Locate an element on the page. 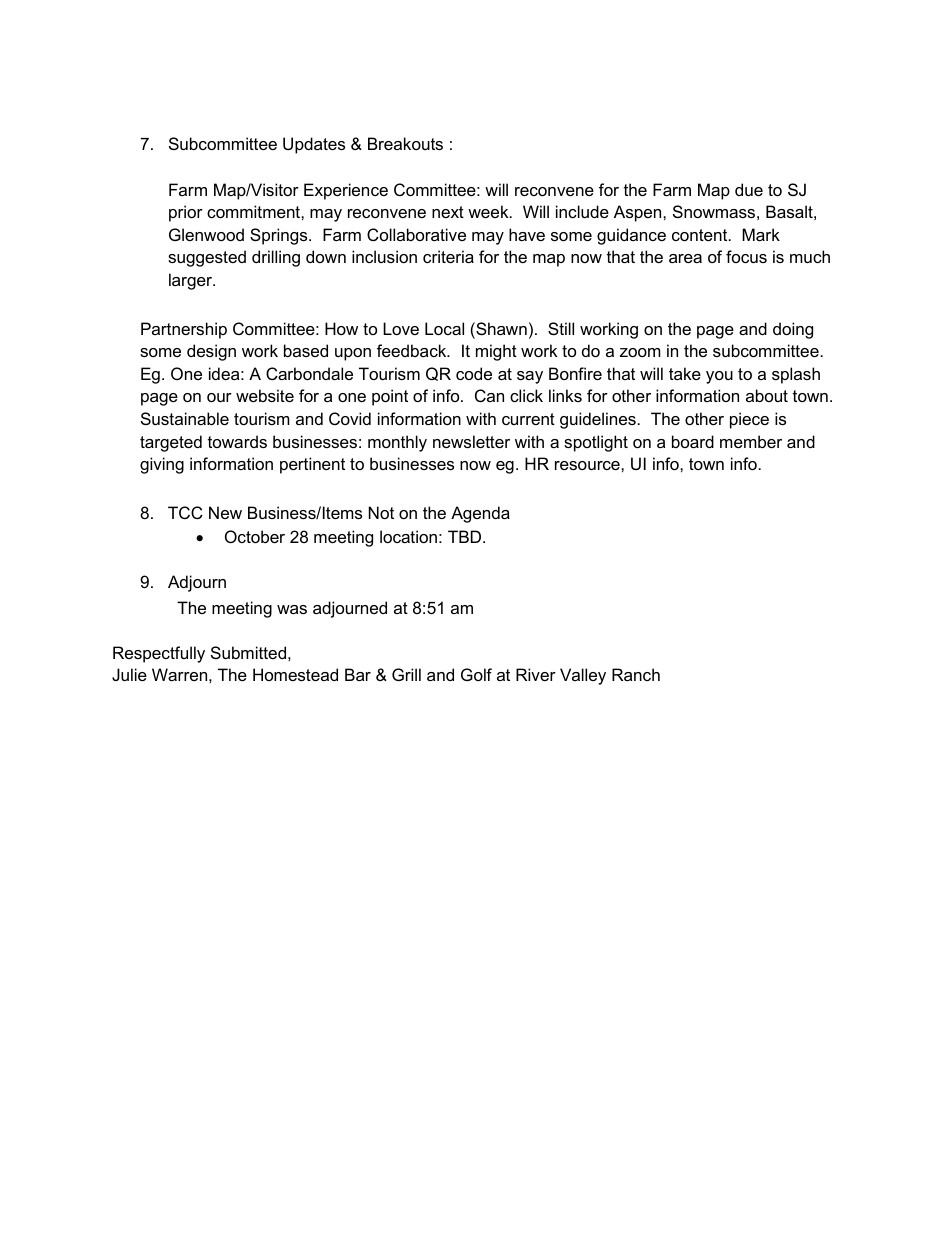  Updates is located at coordinates (314, 145).
